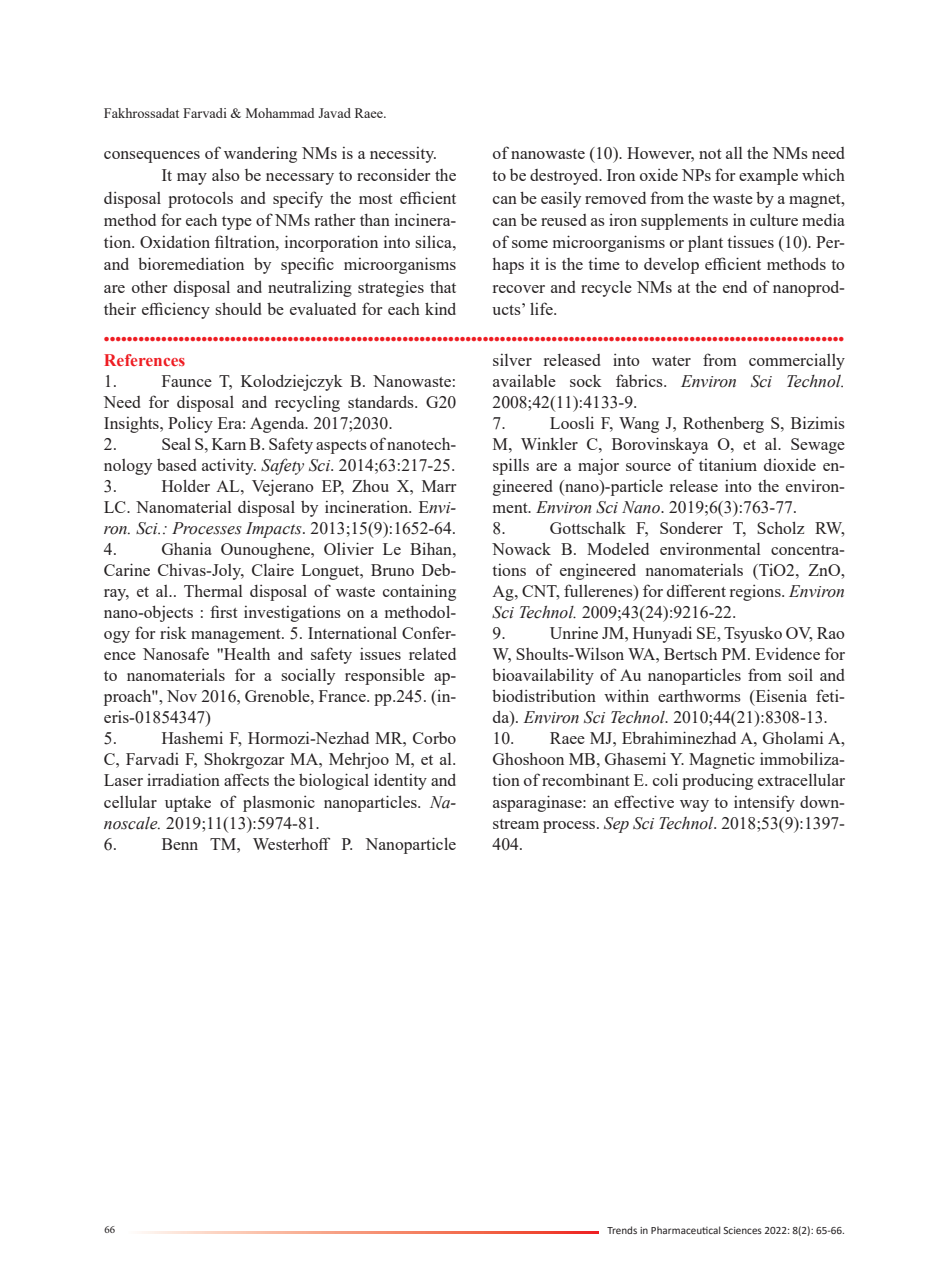  Describe the element at coordinates (226, 175) in the page. I see `also` at that location.
